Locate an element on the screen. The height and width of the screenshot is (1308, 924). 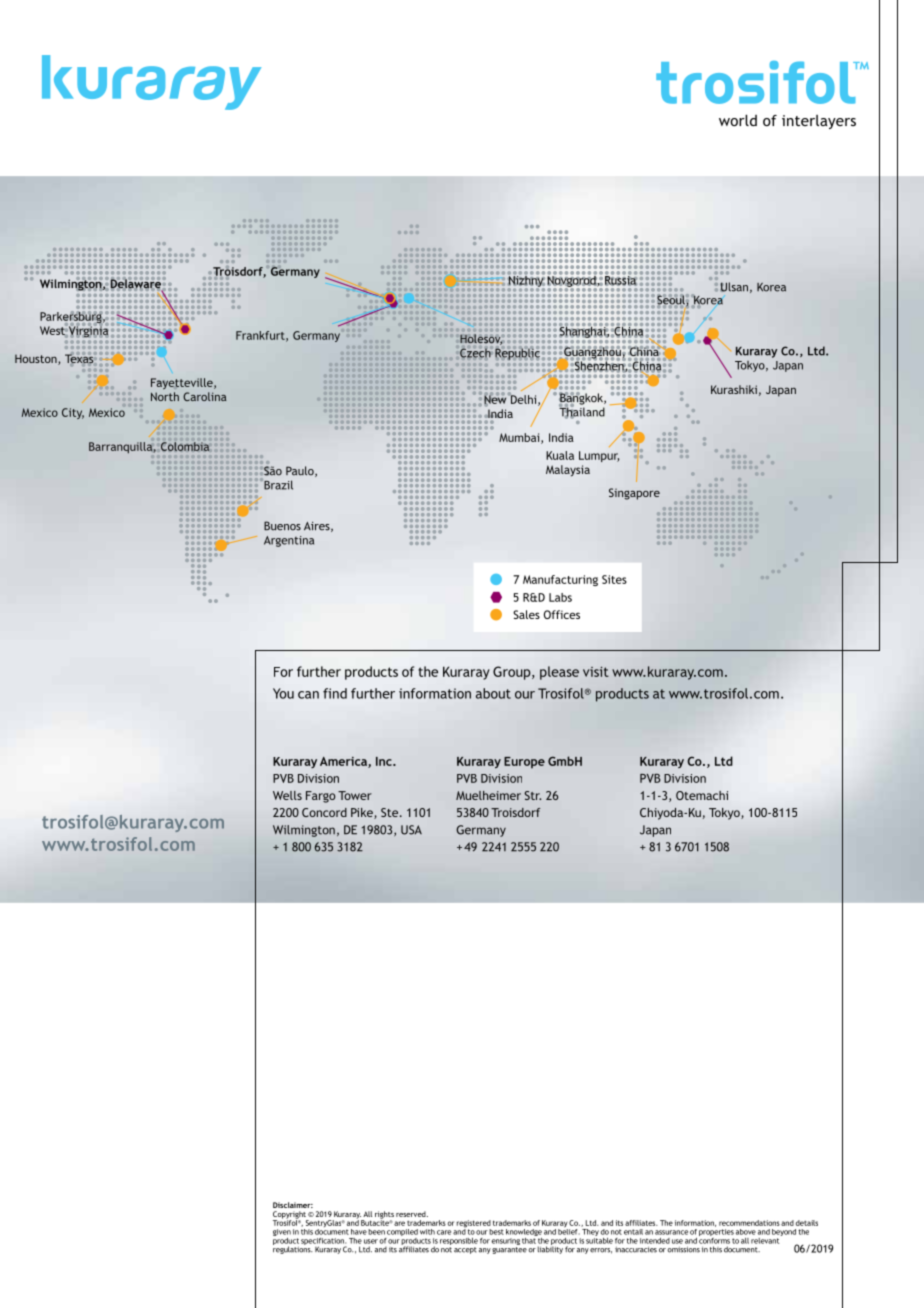
user is located at coordinates (371, 1241).
